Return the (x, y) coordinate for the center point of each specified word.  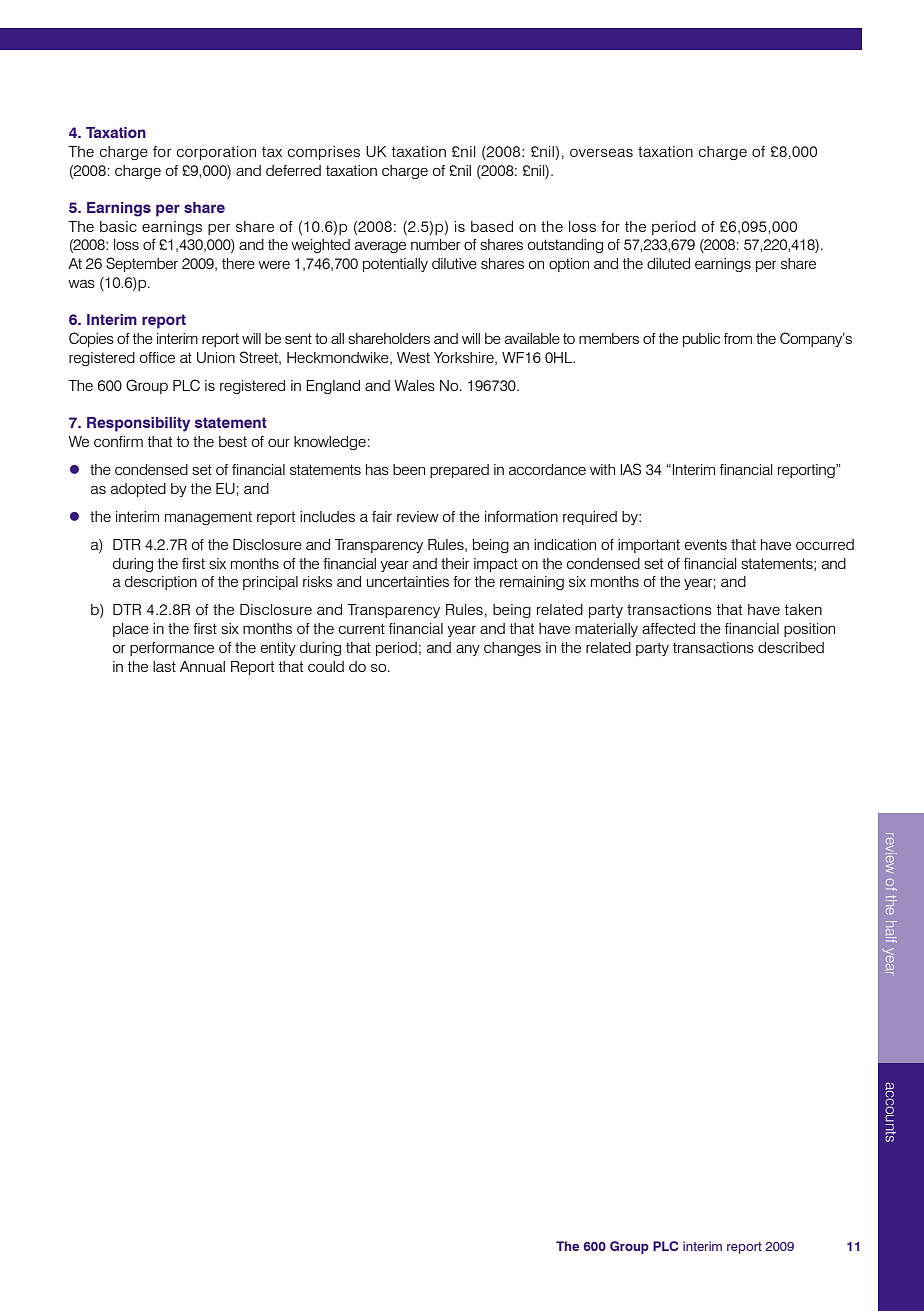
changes (512, 649)
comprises (324, 153)
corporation (216, 153)
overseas (601, 153)
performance (172, 649)
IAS (631, 469)
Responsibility (138, 424)
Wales (414, 385)
